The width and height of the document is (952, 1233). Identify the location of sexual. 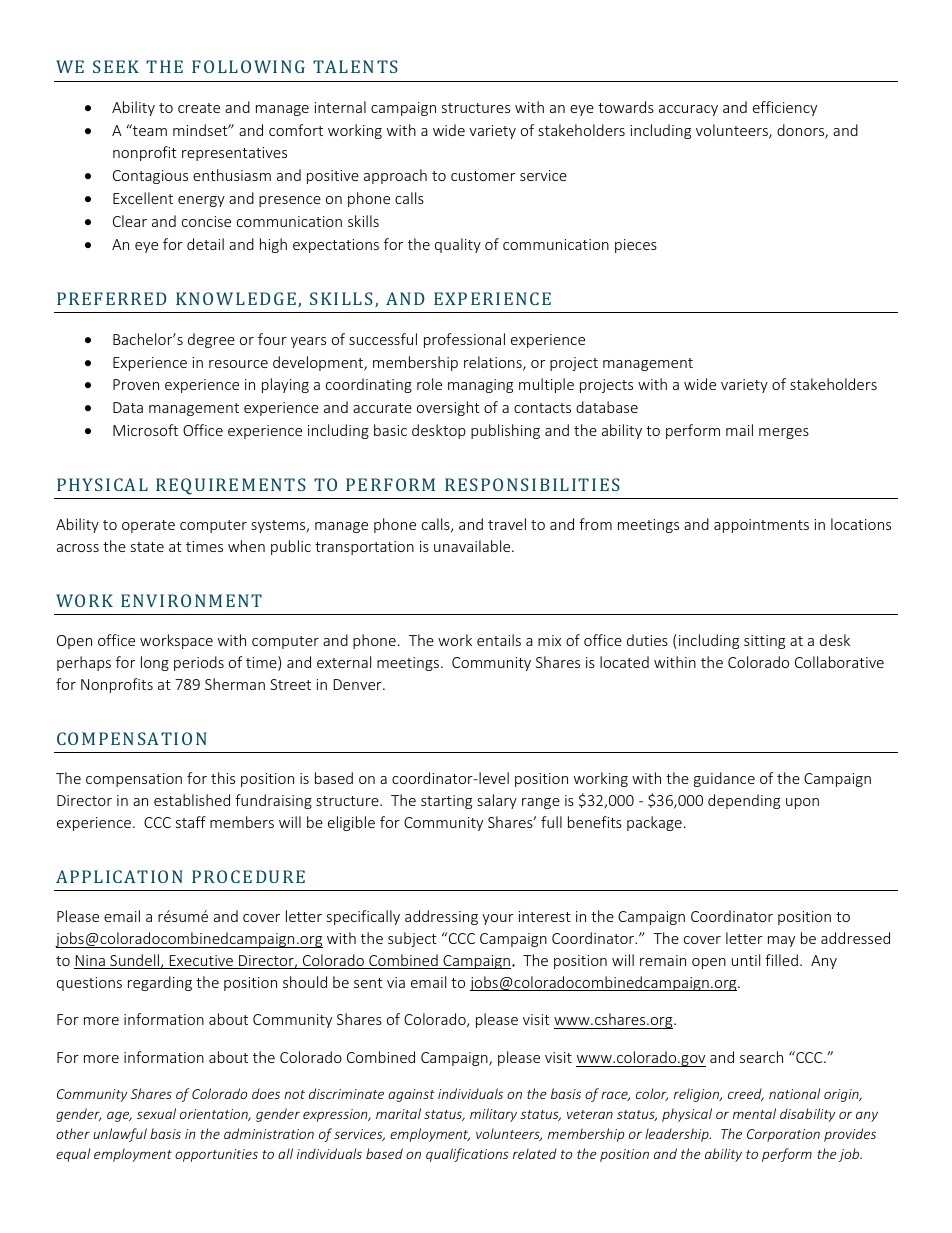
(156, 1113).
